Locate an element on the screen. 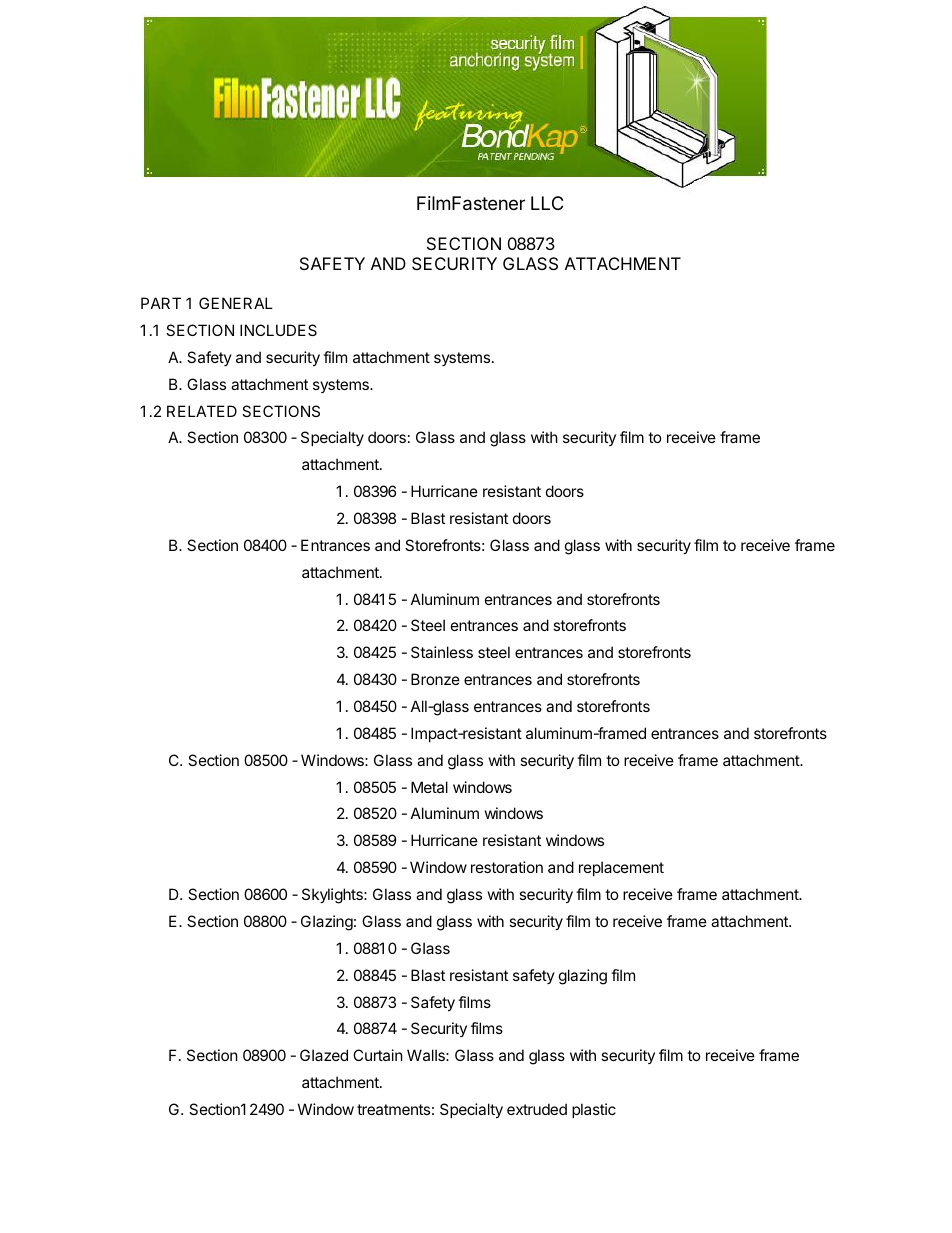 The image size is (952, 1233). PART is located at coordinates (161, 303).
